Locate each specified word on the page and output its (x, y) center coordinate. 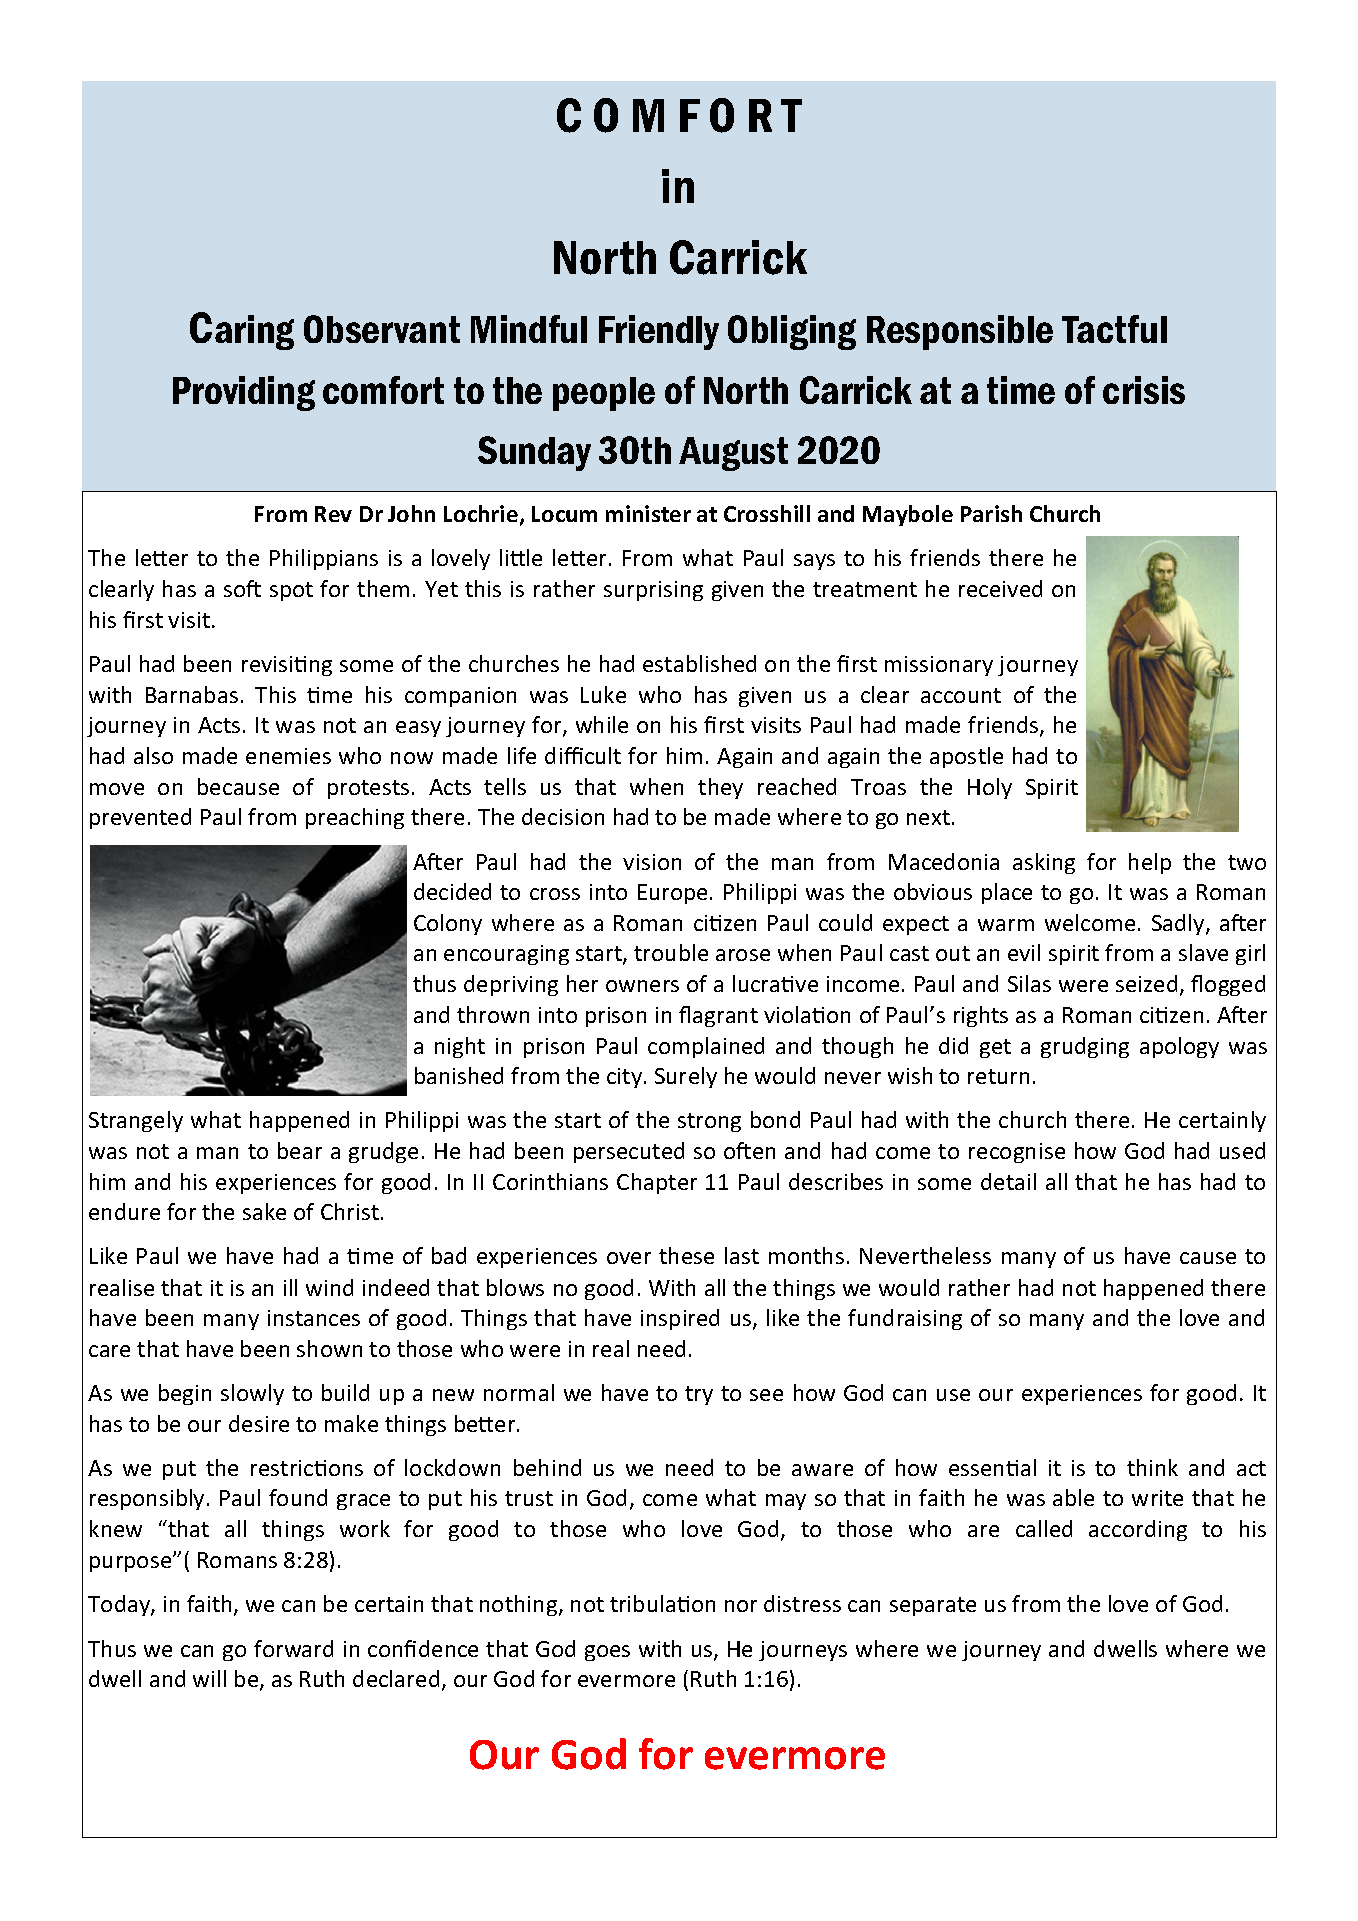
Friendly (659, 332)
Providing (244, 393)
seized (1146, 983)
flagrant (718, 1016)
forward (293, 1648)
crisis (1144, 390)
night (460, 1047)
